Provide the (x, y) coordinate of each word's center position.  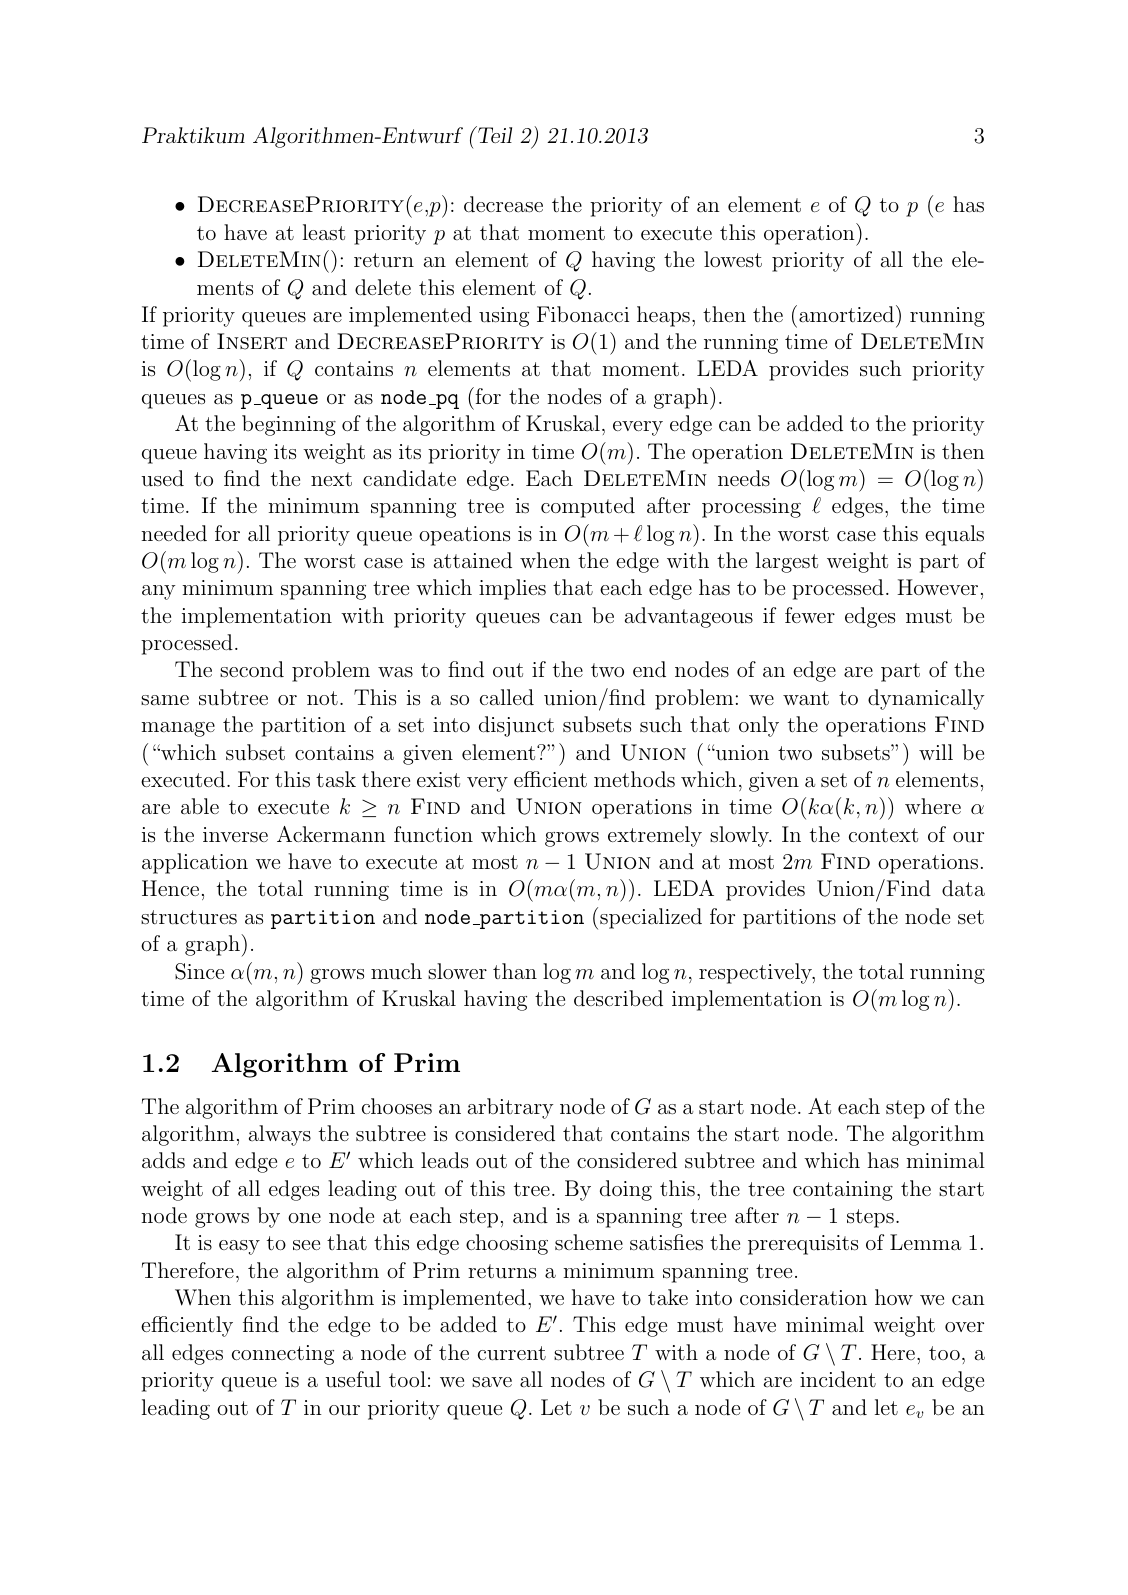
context (883, 835)
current (512, 1353)
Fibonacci (583, 314)
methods (634, 779)
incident (838, 1379)
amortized (846, 314)
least (324, 232)
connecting (283, 1355)
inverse (235, 834)
